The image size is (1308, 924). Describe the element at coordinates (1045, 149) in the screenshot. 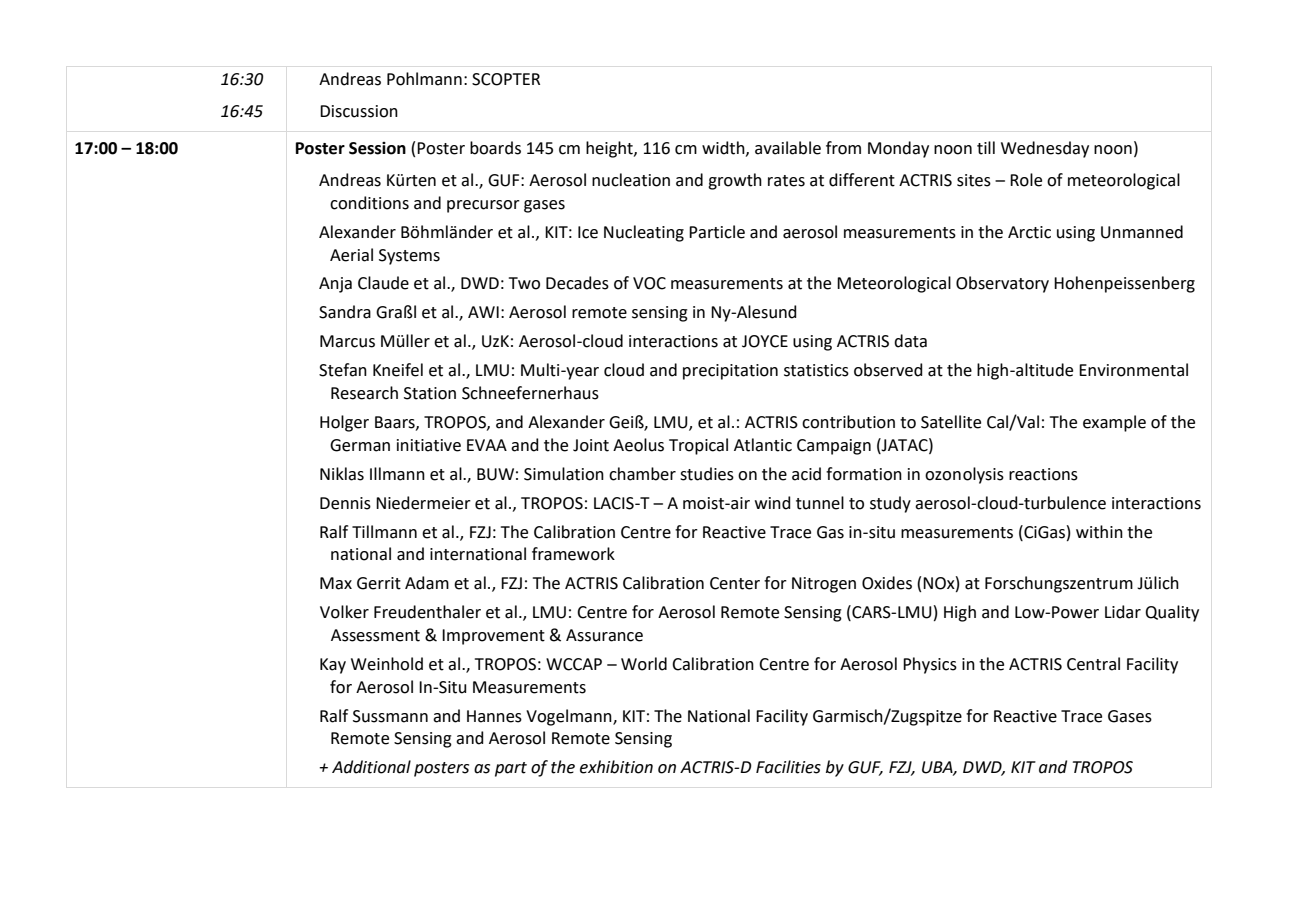

I see `Wednesday` at that location.
